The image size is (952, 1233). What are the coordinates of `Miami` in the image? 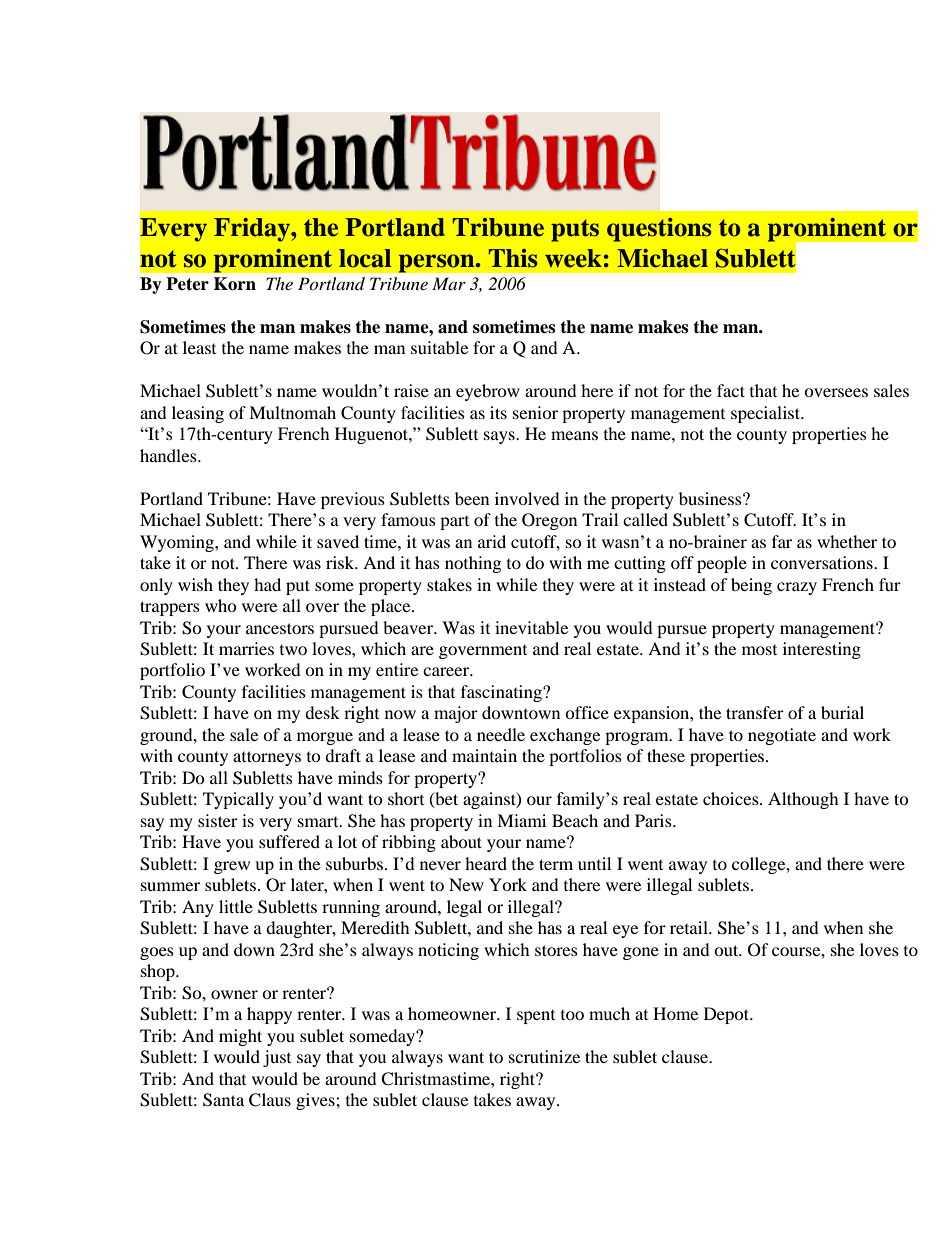 It's located at (521, 820).
